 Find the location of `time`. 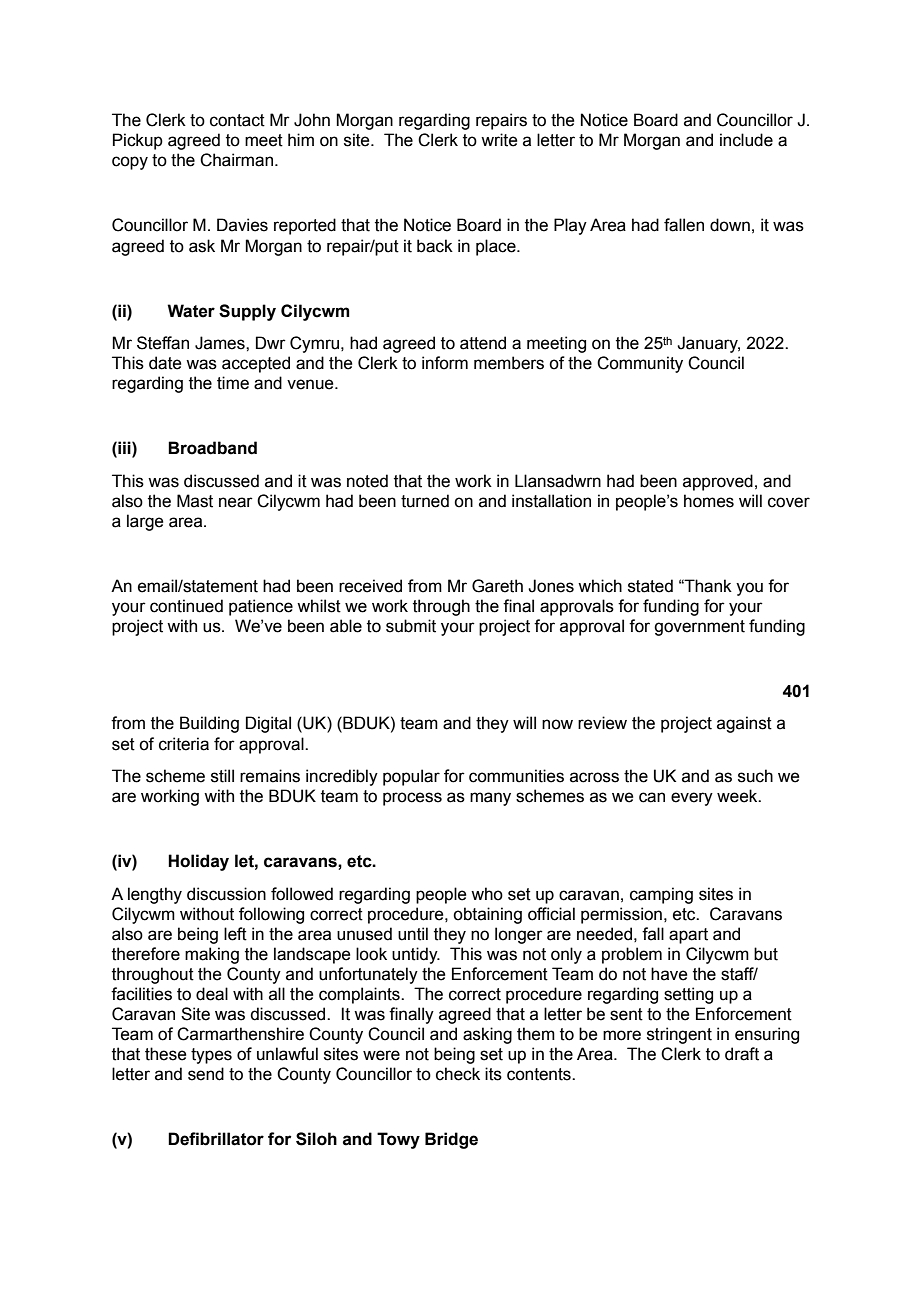

time is located at coordinates (233, 383).
